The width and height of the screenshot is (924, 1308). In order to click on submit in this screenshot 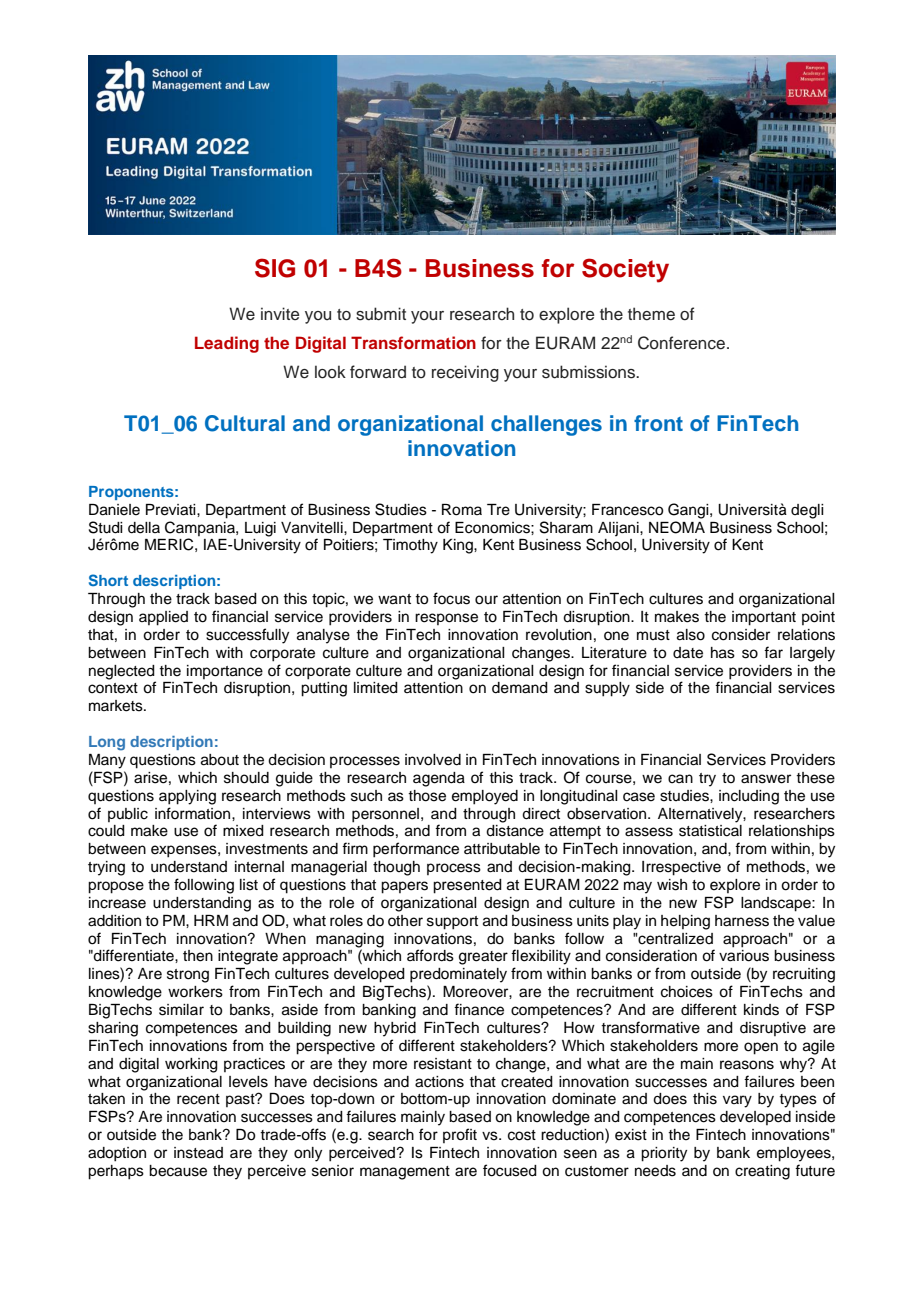, I will do `click(381, 314)`.
